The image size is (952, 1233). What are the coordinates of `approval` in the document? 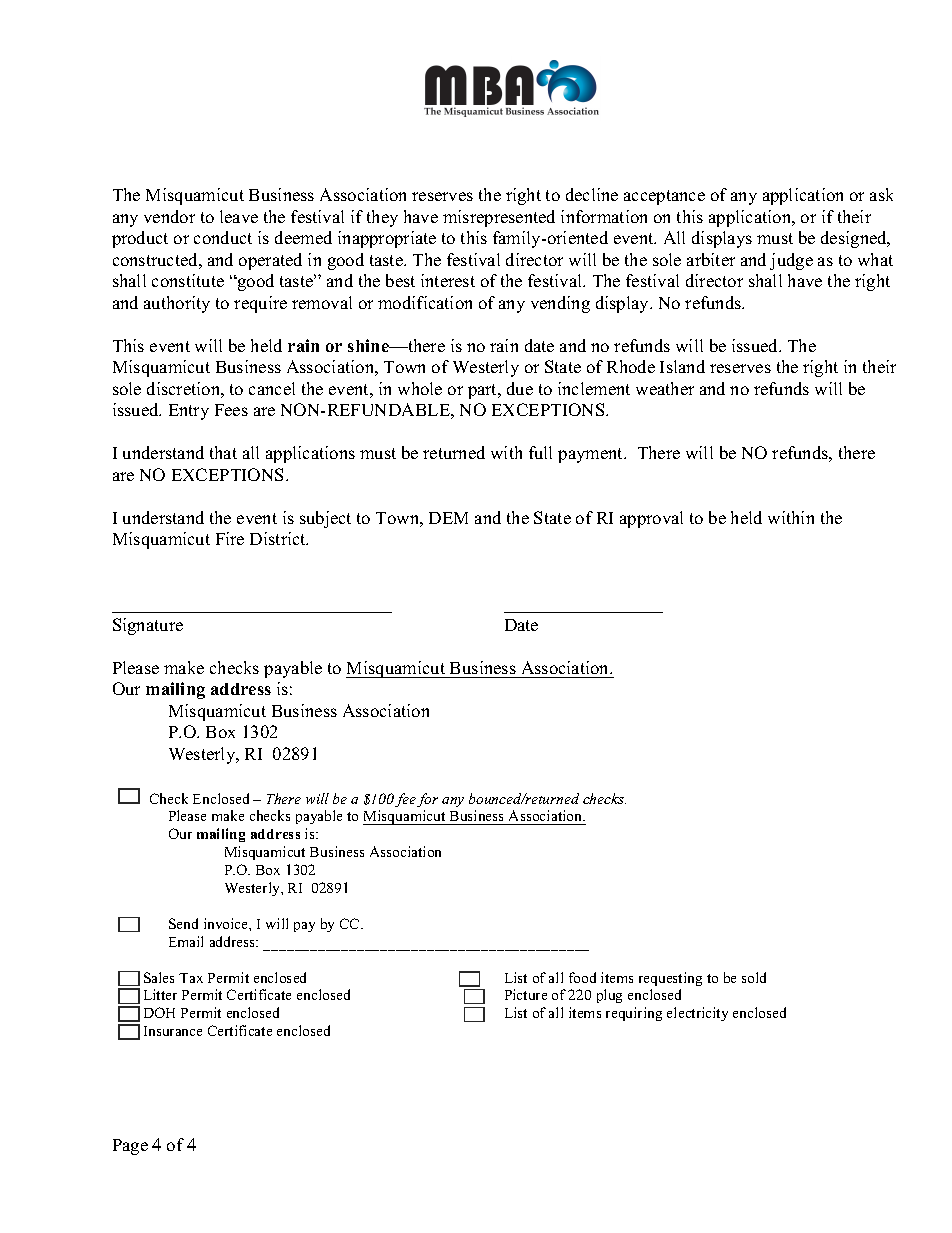 It's located at (651, 519).
